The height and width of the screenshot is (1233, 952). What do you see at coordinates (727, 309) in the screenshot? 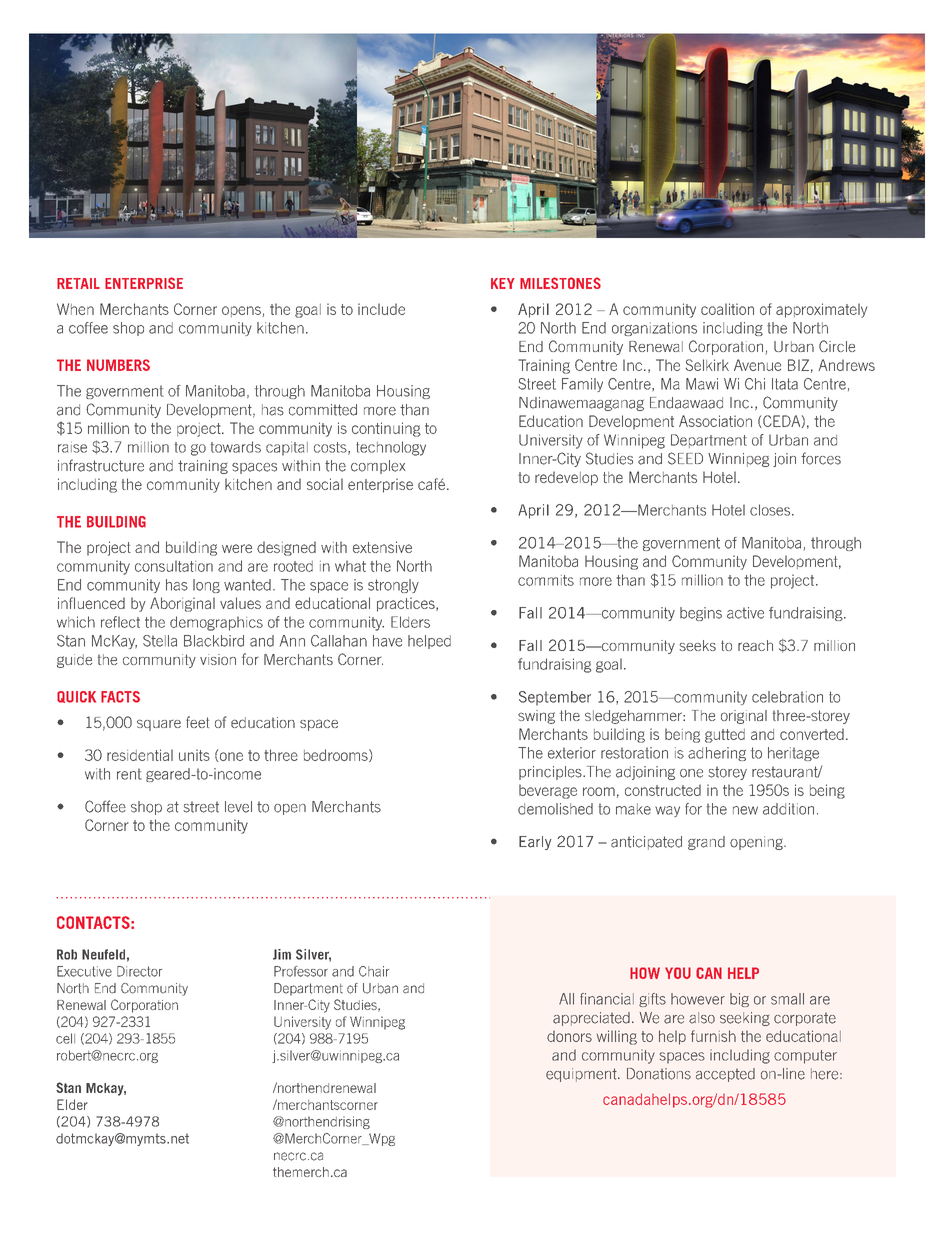
I see `coalition` at bounding box center [727, 309].
